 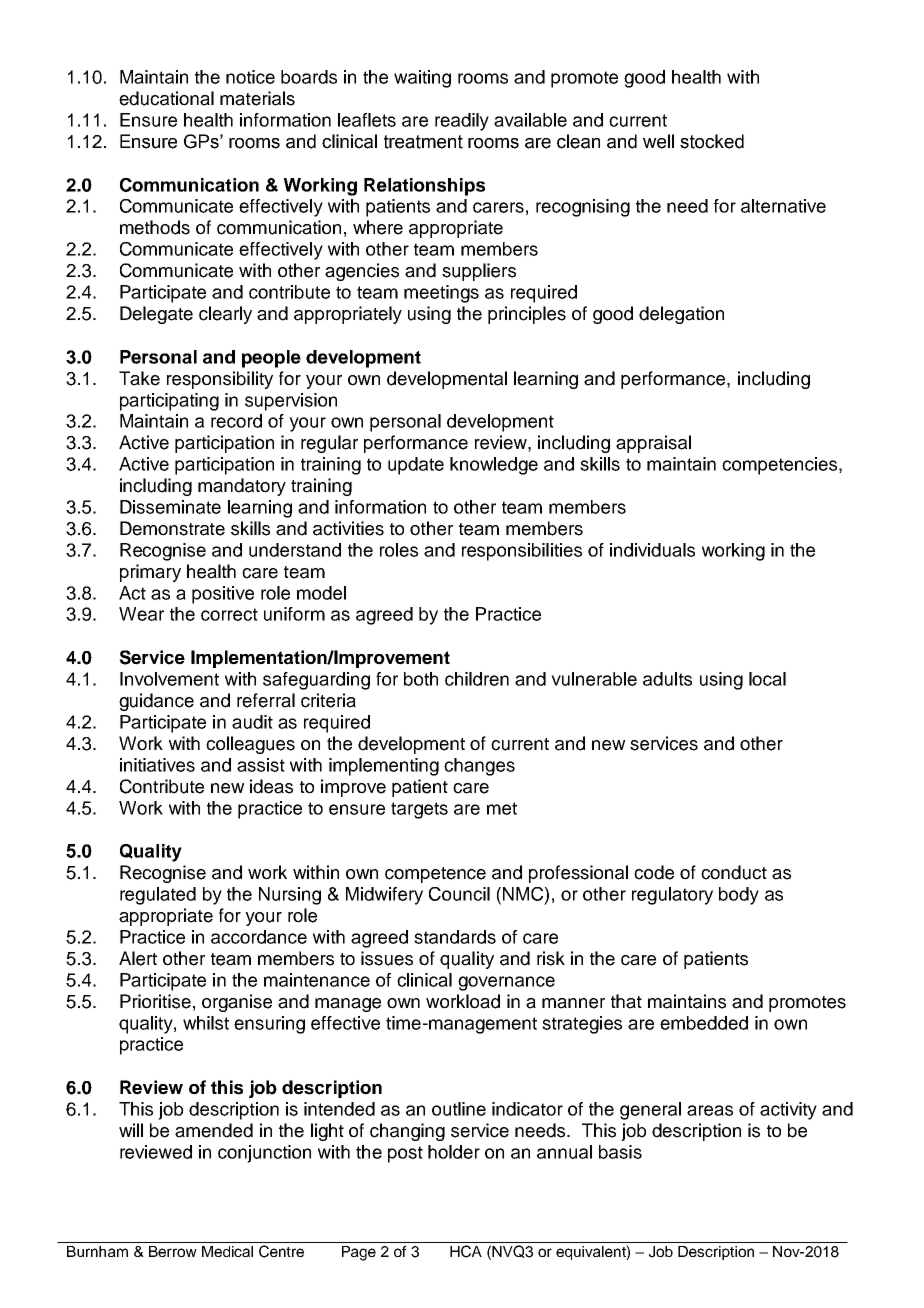 I want to click on educational, so click(x=166, y=98).
